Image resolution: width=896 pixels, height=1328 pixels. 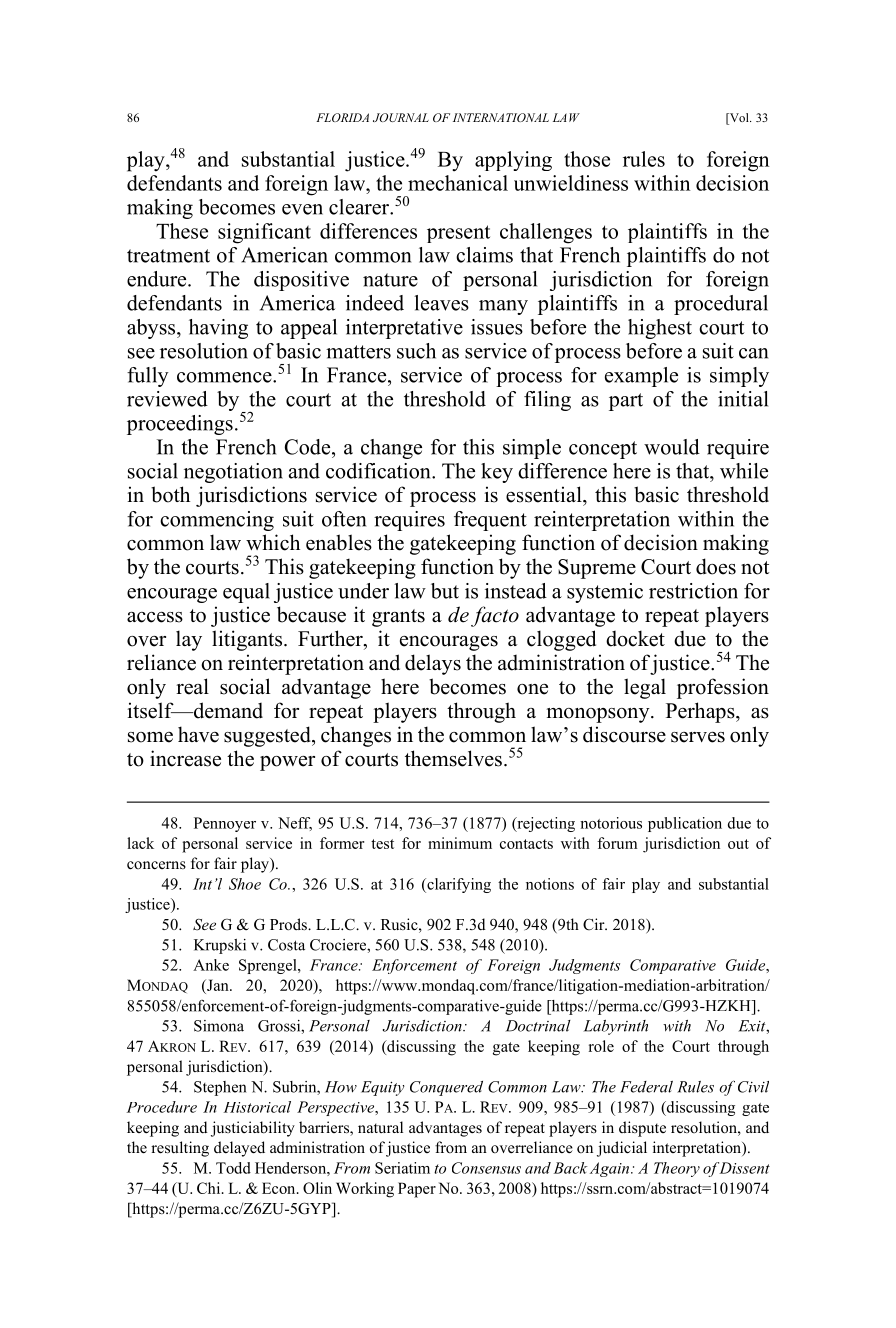 What do you see at coordinates (156, 865) in the page?
I see `concerns` at bounding box center [156, 865].
